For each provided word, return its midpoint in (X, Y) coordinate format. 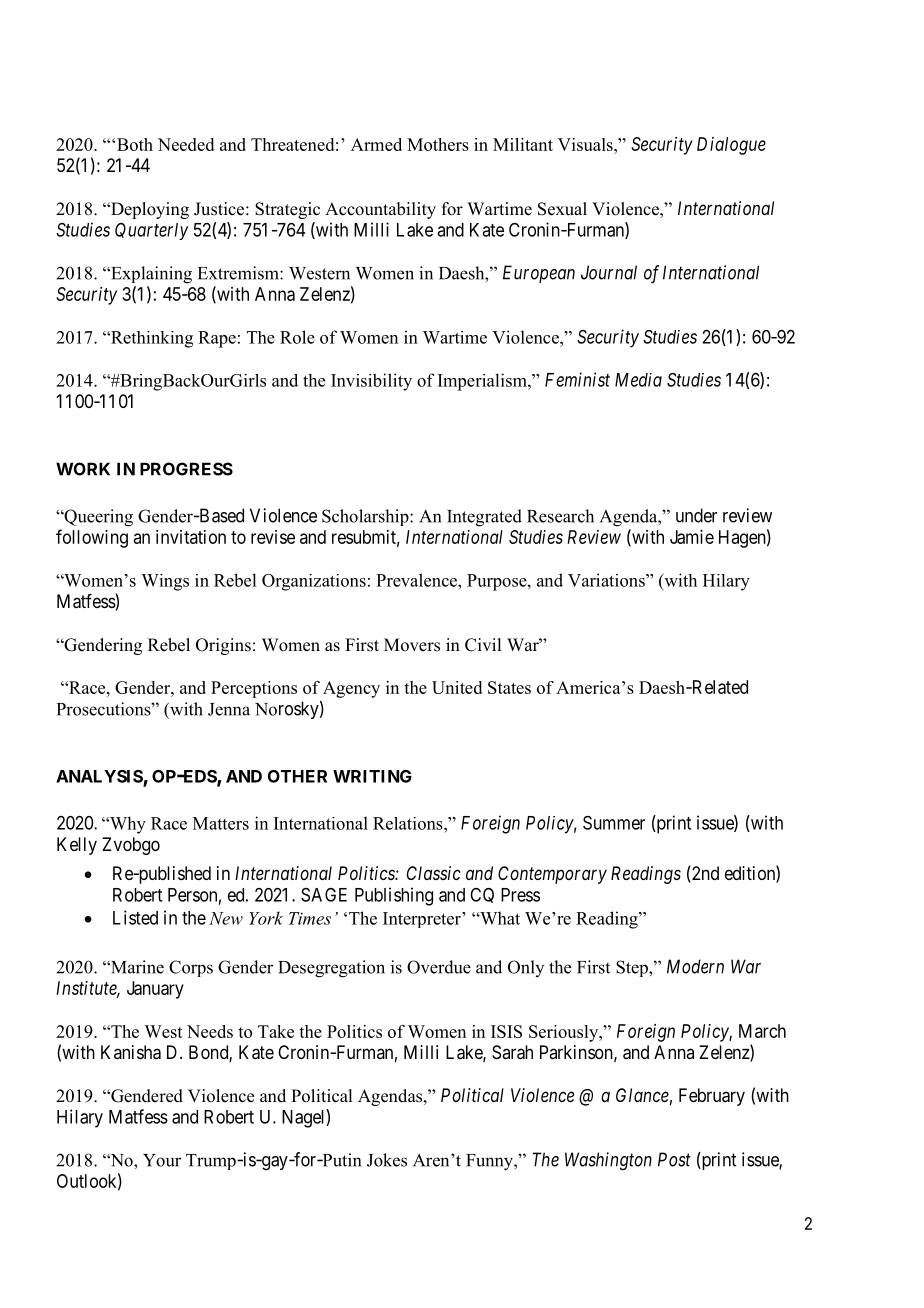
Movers (412, 645)
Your (162, 1160)
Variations (607, 580)
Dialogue (731, 146)
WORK (83, 469)
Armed (376, 144)
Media (638, 380)
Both (135, 144)
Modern (695, 966)
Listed (135, 917)
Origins (223, 646)
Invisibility (371, 382)
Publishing (394, 896)
